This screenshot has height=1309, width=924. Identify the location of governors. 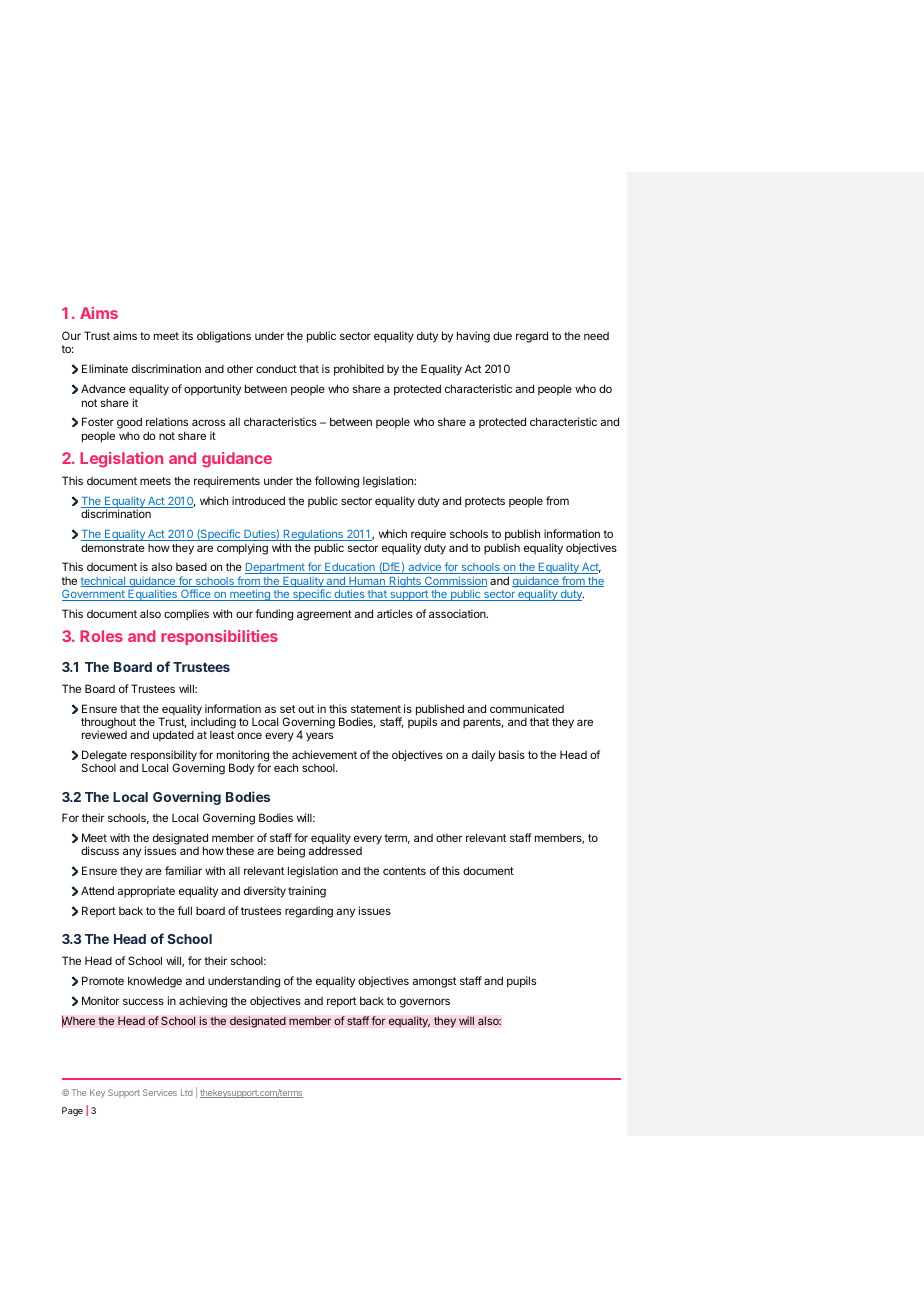
(425, 1003).
